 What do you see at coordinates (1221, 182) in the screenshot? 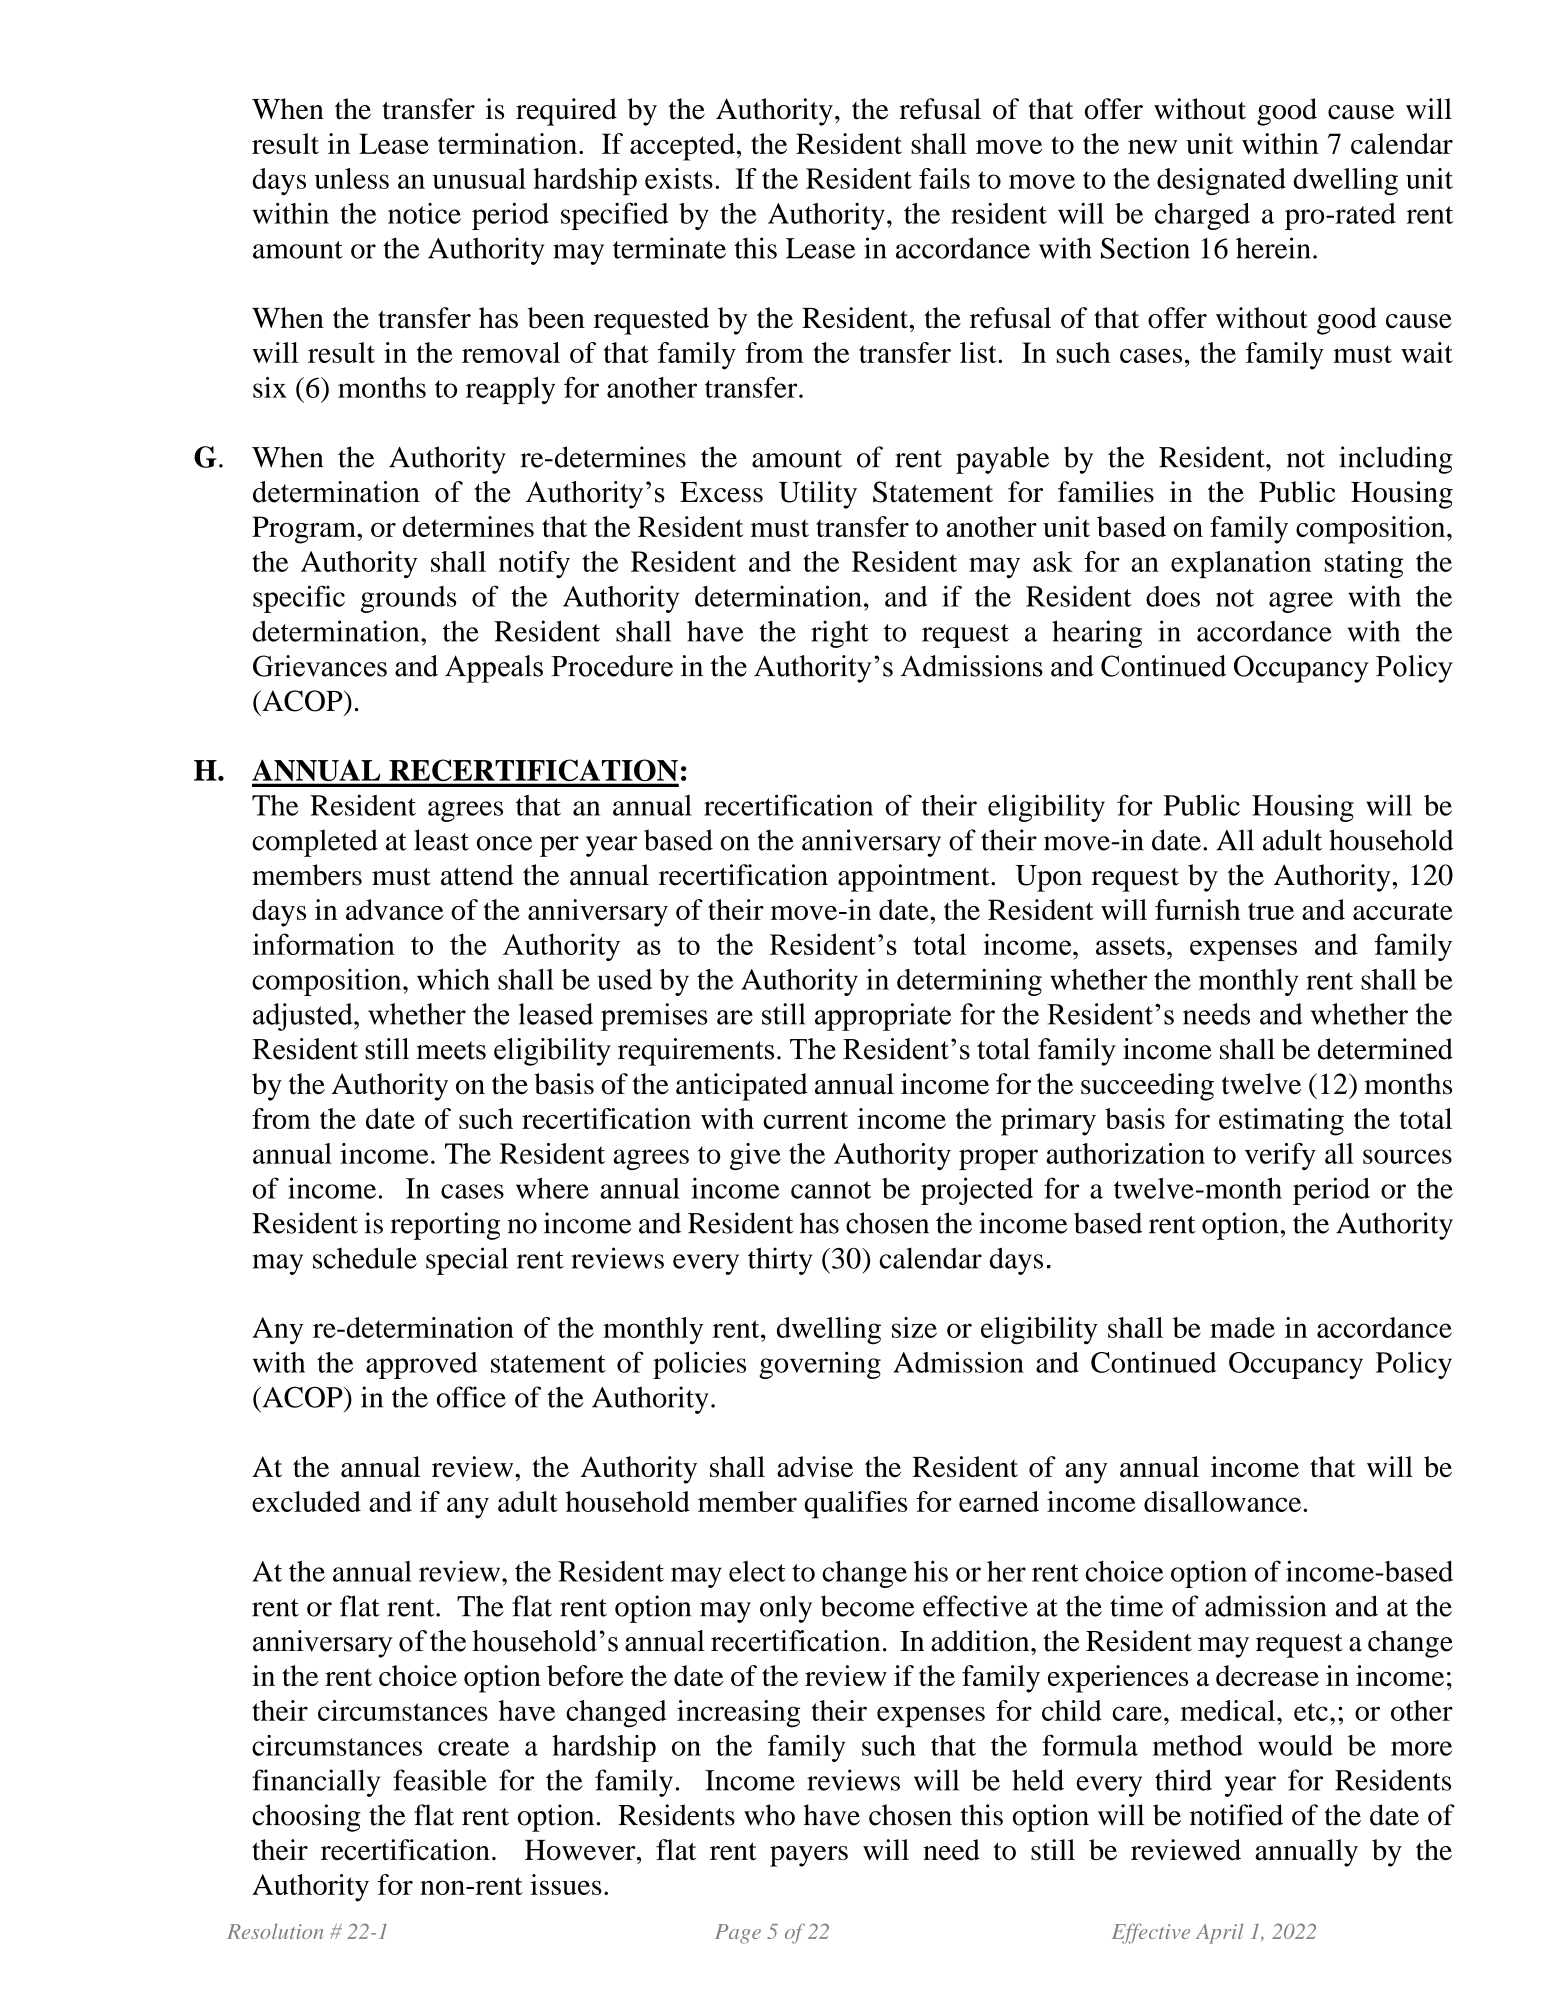
I see `designated` at bounding box center [1221, 182].
